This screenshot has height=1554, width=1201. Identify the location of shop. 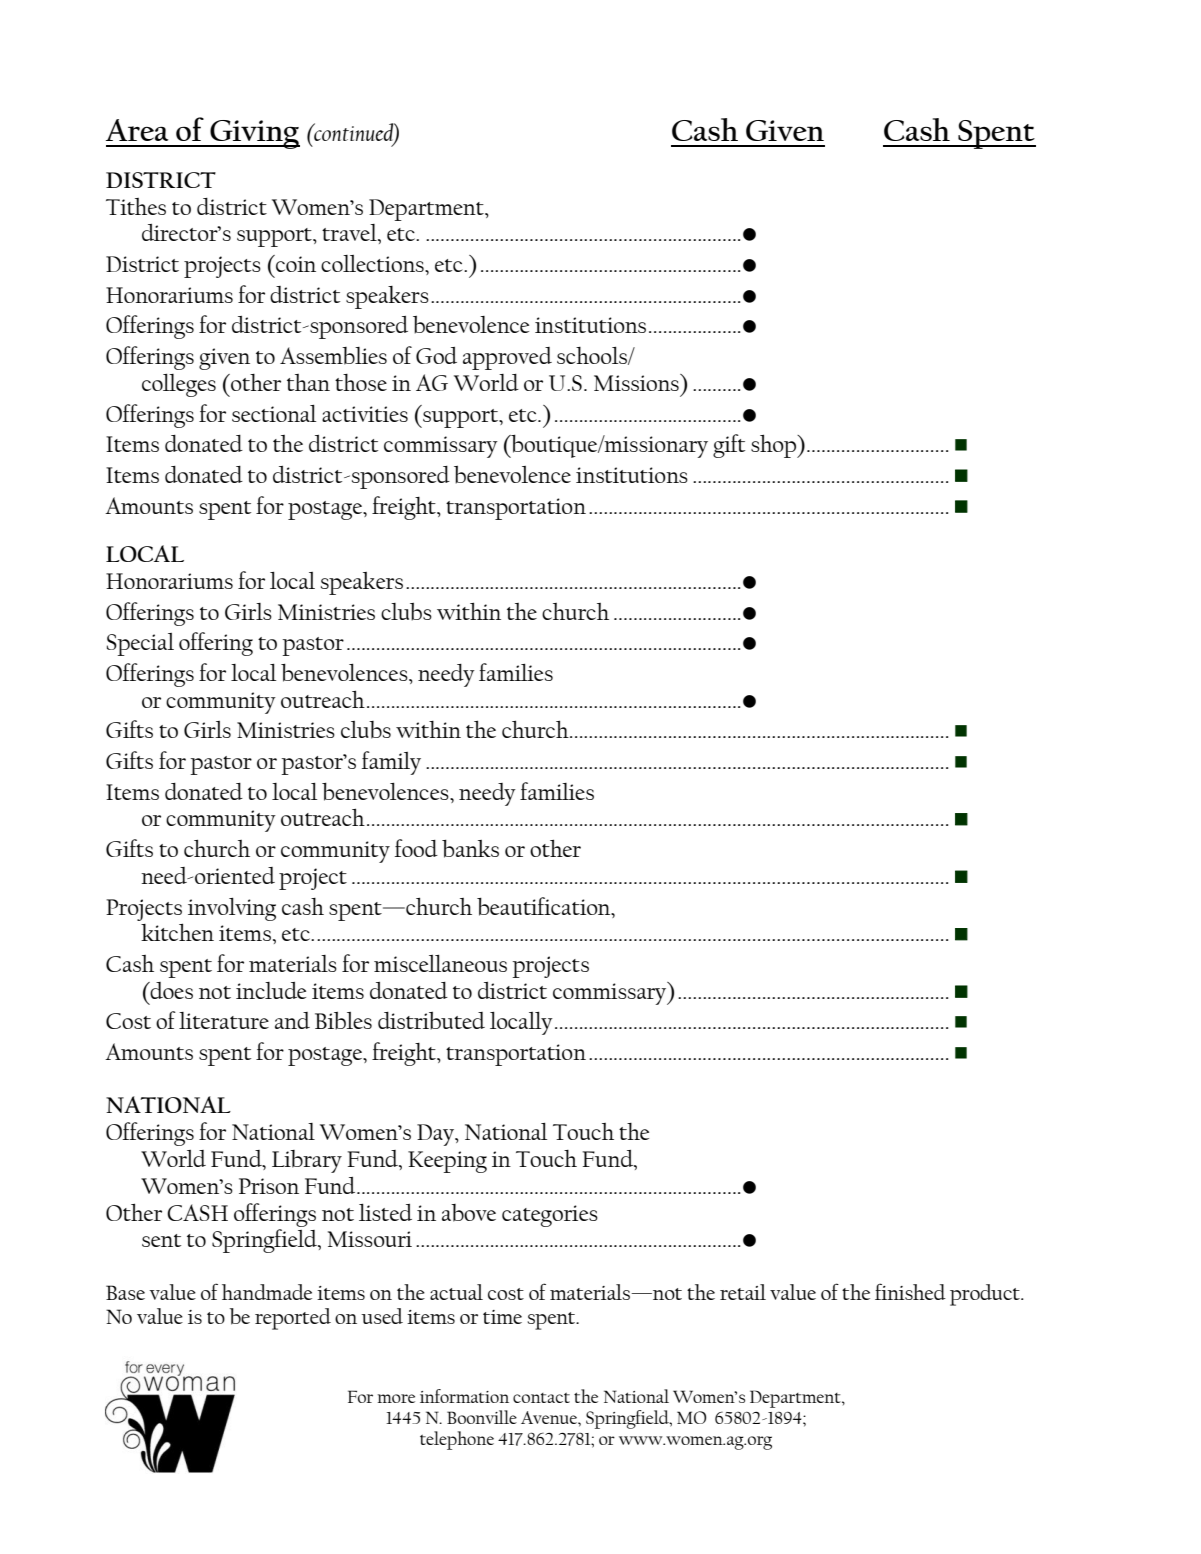
(775, 446).
